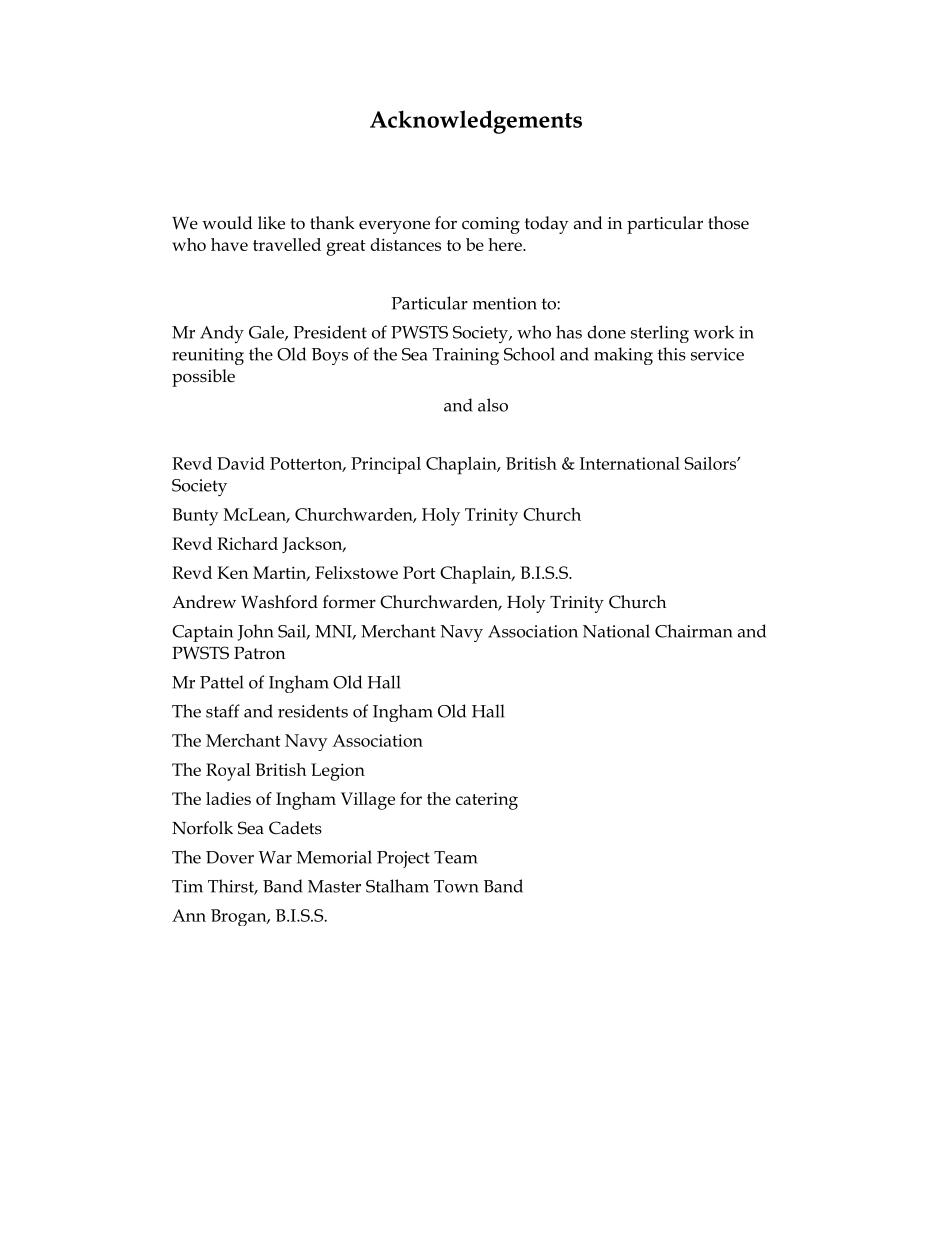 The height and width of the image is (1233, 952). I want to click on Chairman, so click(694, 631).
